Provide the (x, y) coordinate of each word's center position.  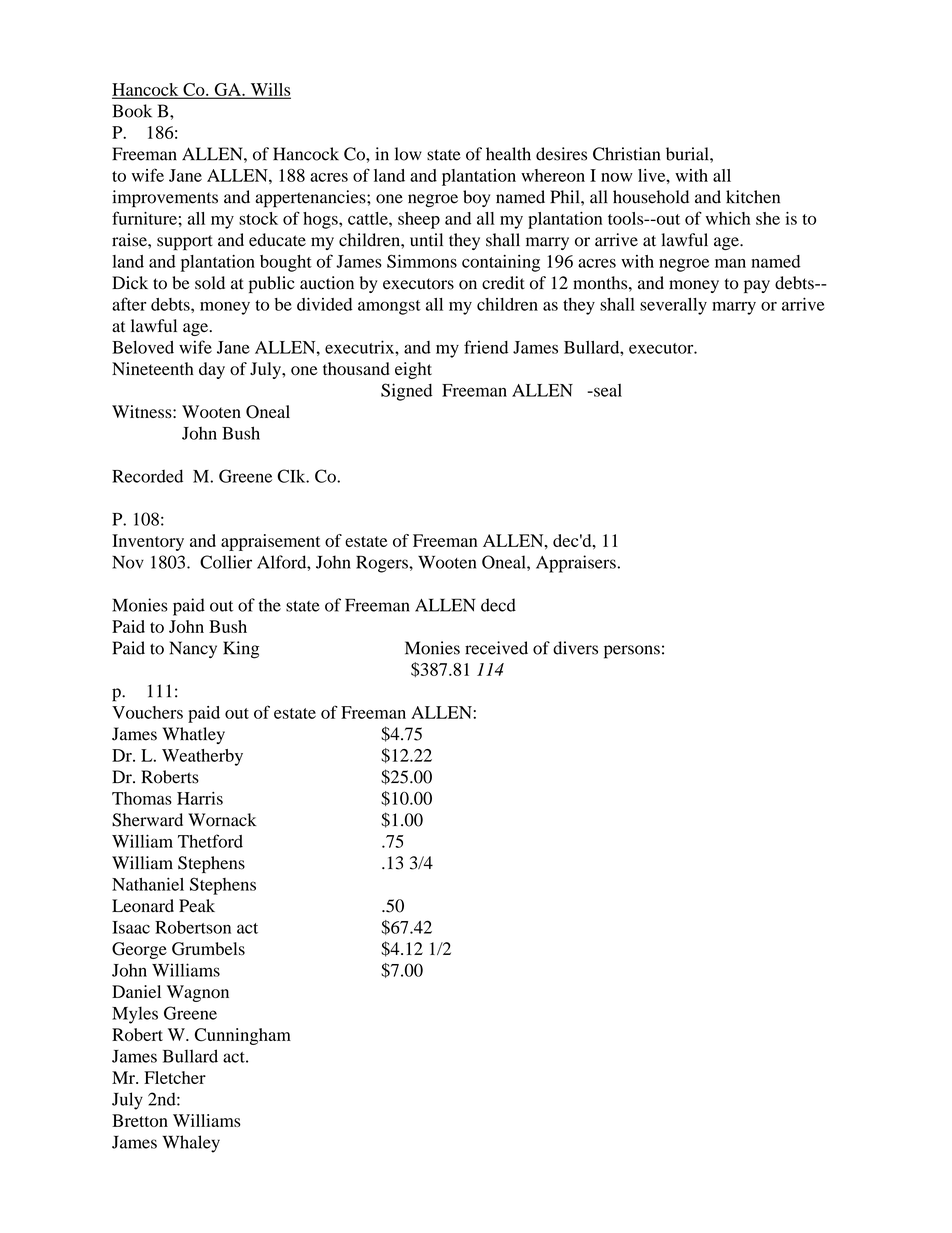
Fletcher (175, 1077)
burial (688, 154)
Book (132, 111)
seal (607, 390)
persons (632, 652)
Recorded (147, 476)
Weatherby (202, 757)
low (408, 154)
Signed (406, 392)
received (496, 648)
